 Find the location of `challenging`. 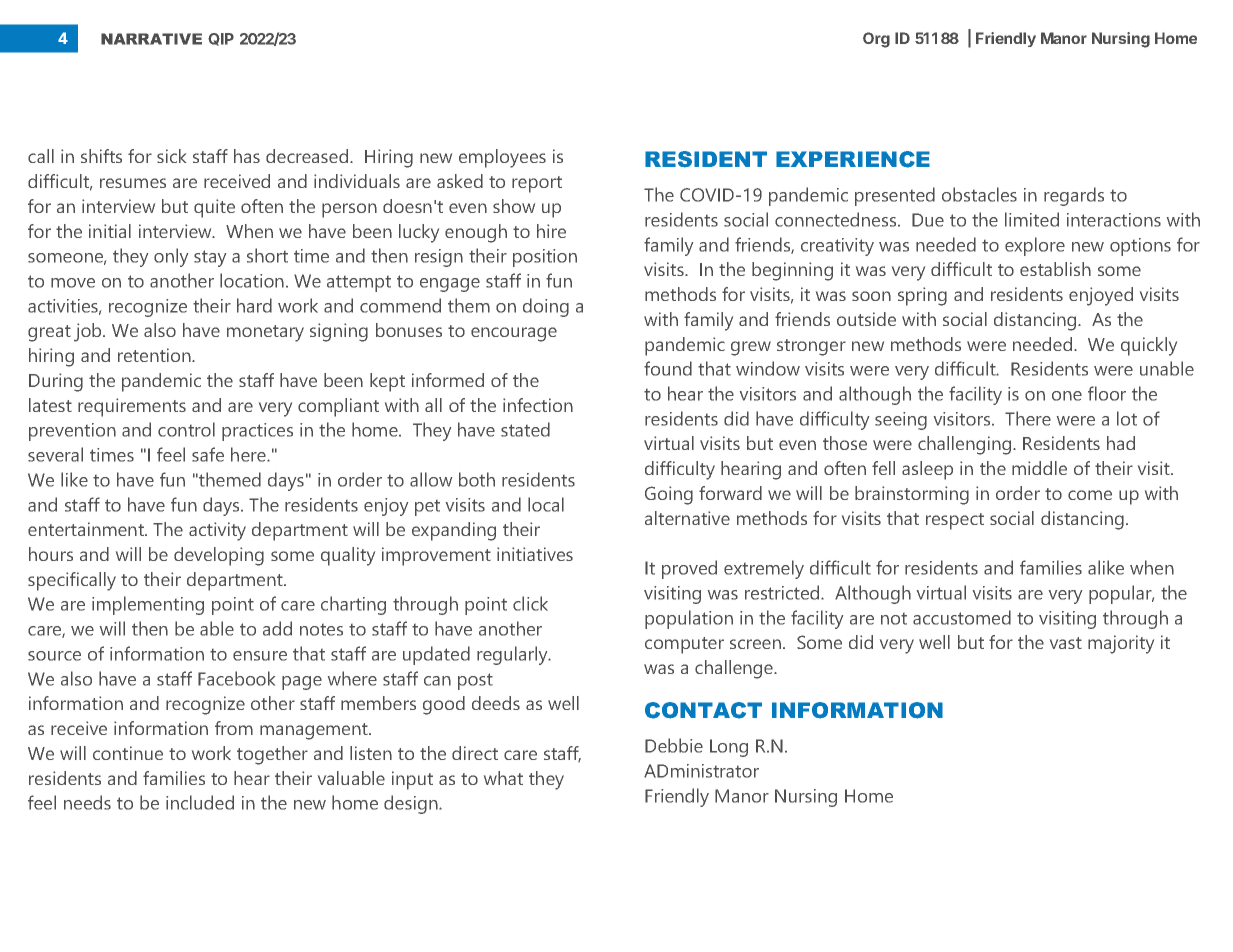

challenging is located at coordinates (966, 445).
